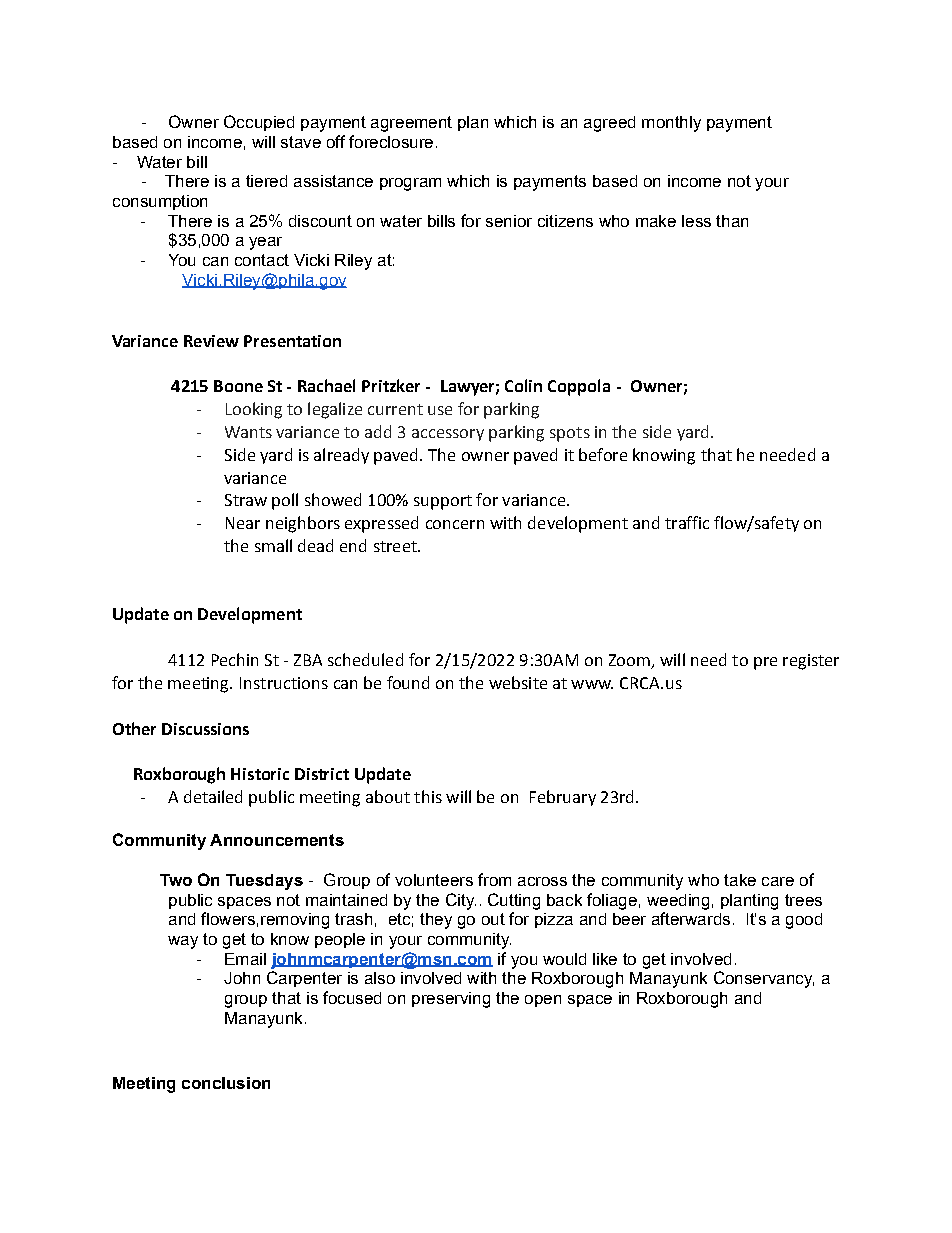  I want to click on preserving, so click(451, 1000).
